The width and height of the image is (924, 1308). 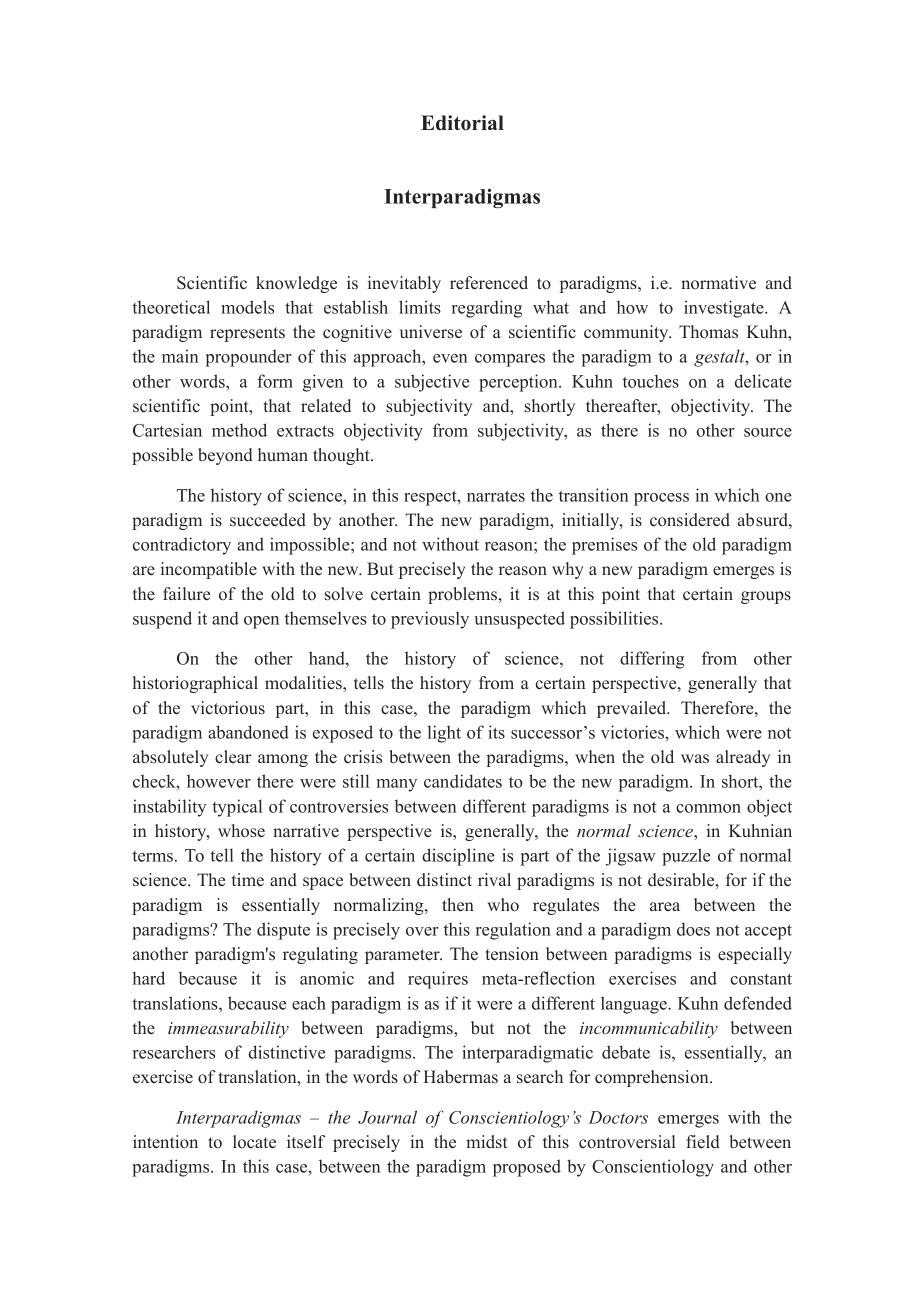 What do you see at coordinates (432, 383) in the image?
I see `subjective` at bounding box center [432, 383].
